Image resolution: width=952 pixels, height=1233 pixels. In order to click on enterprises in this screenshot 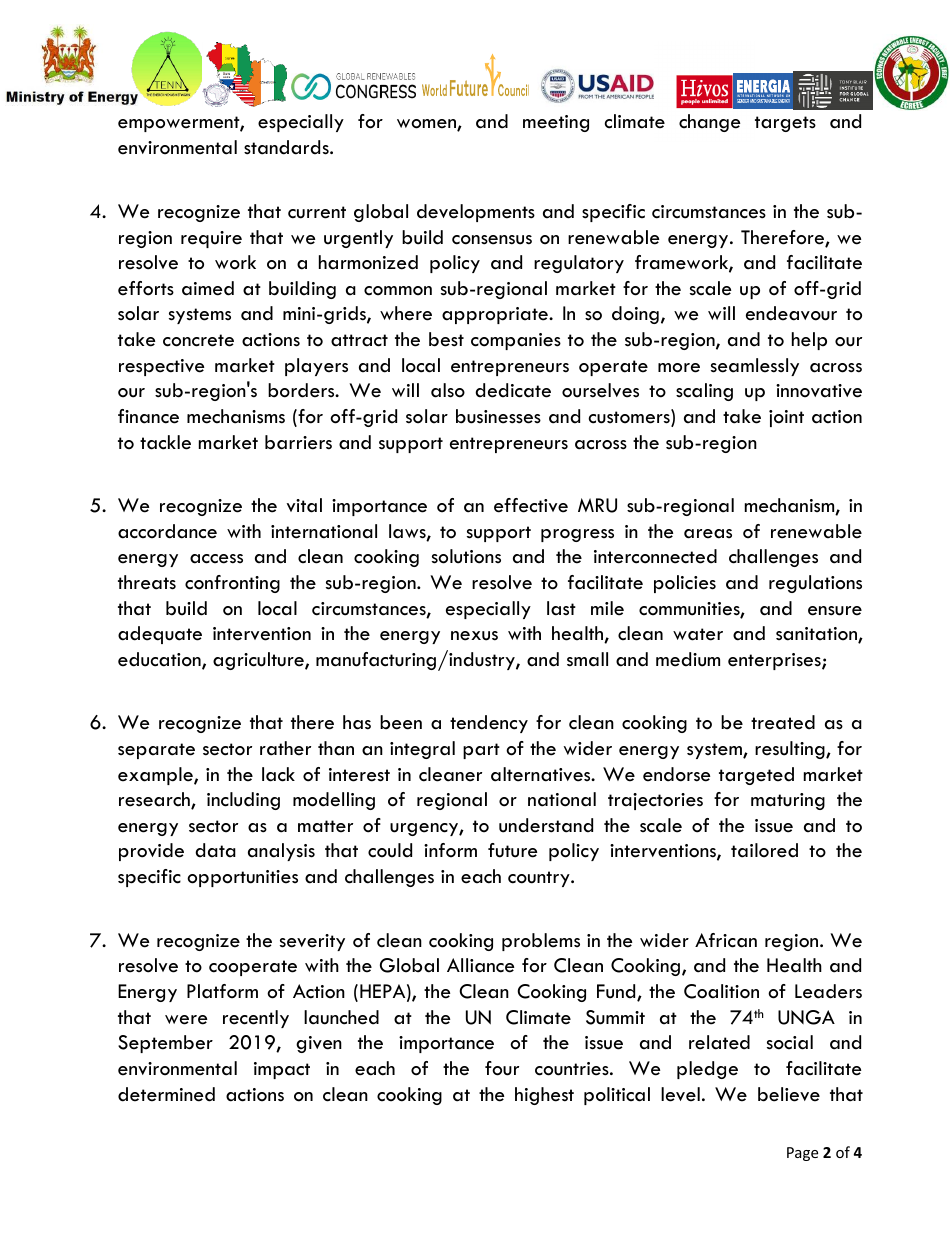, I will do `click(775, 661)`.
